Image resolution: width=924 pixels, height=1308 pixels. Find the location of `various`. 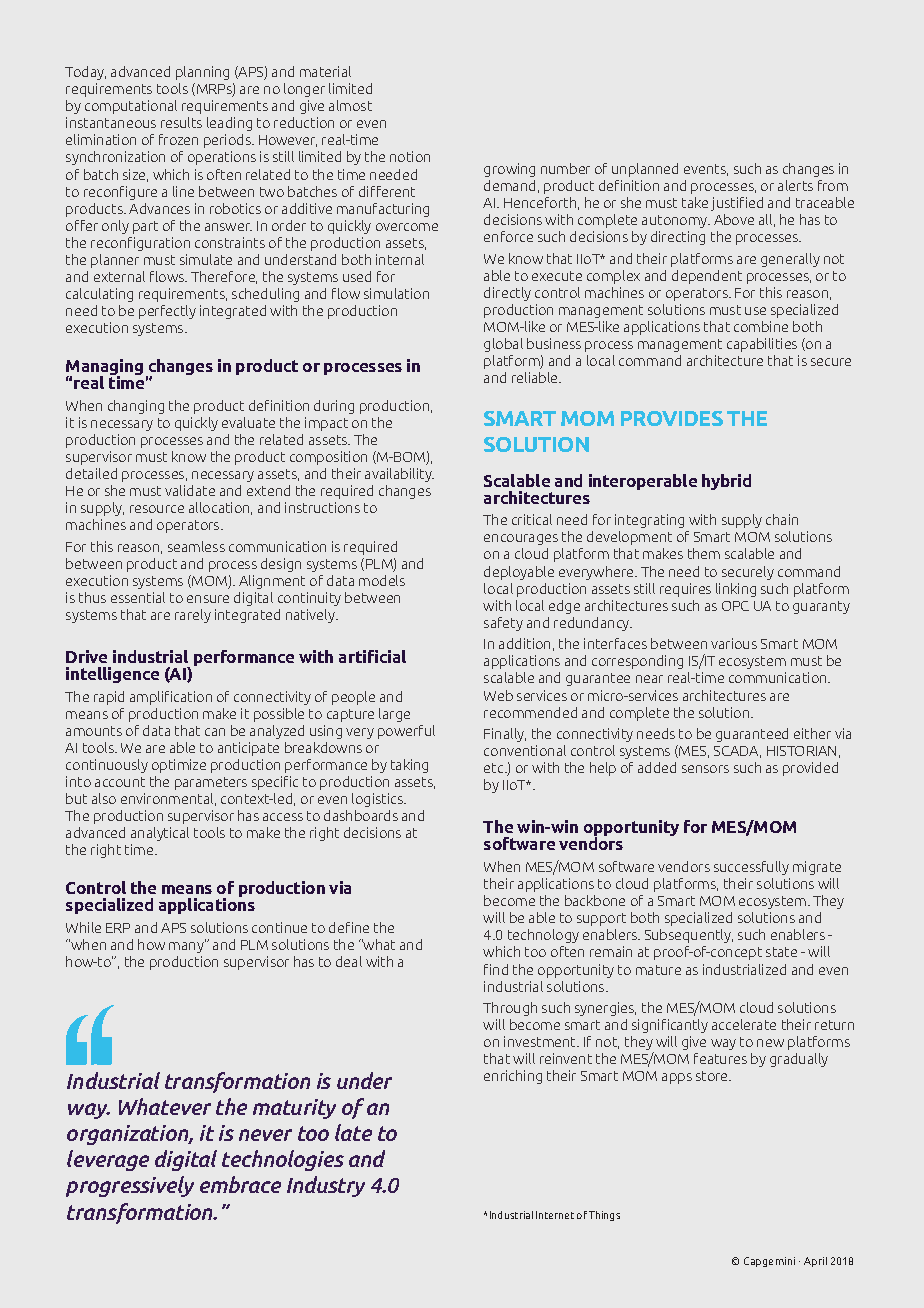

various is located at coordinates (734, 643).
